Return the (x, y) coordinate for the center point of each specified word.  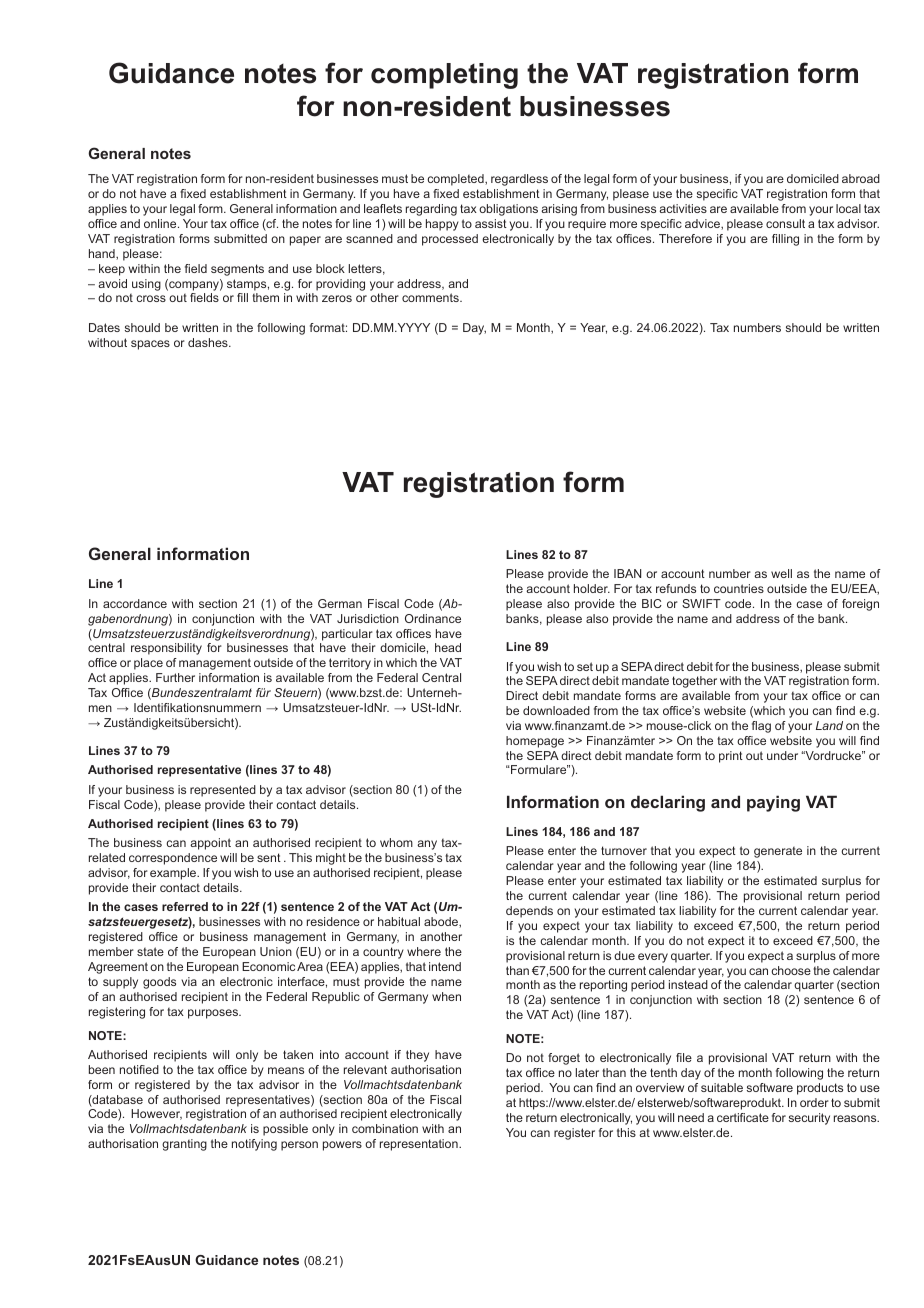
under (782, 755)
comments (431, 297)
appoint (210, 844)
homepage (535, 742)
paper (305, 241)
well (781, 573)
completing (444, 76)
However (156, 1114)
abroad (861, 178)
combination (385, 1128)
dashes (209, 342)
